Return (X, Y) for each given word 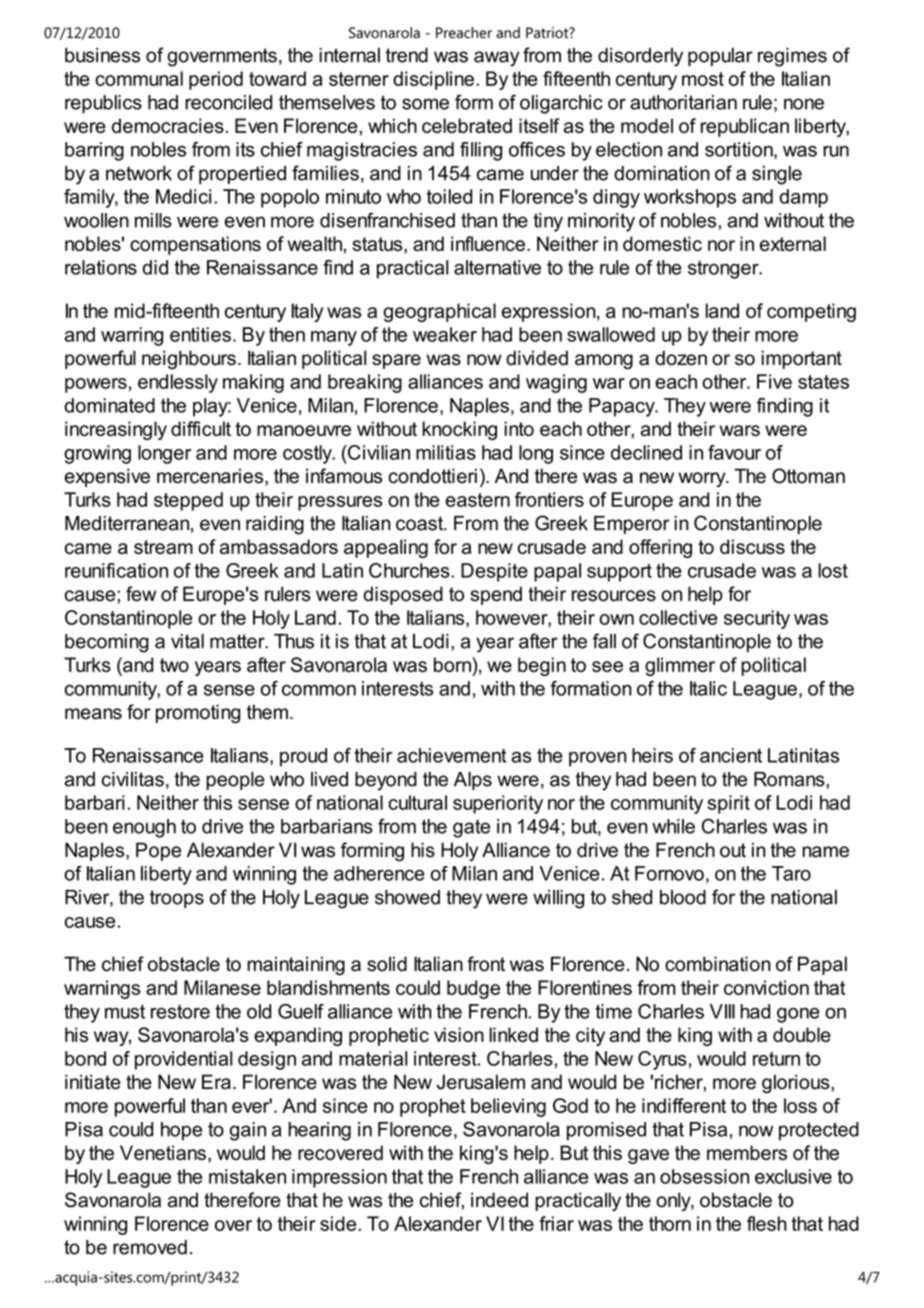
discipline (433, 80)
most (703, 79)
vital (187, 641)
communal (139, 78)
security (757, 619)
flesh (767, 1223)
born (453, 664)
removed (150, 1247)
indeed (499, 1200)
